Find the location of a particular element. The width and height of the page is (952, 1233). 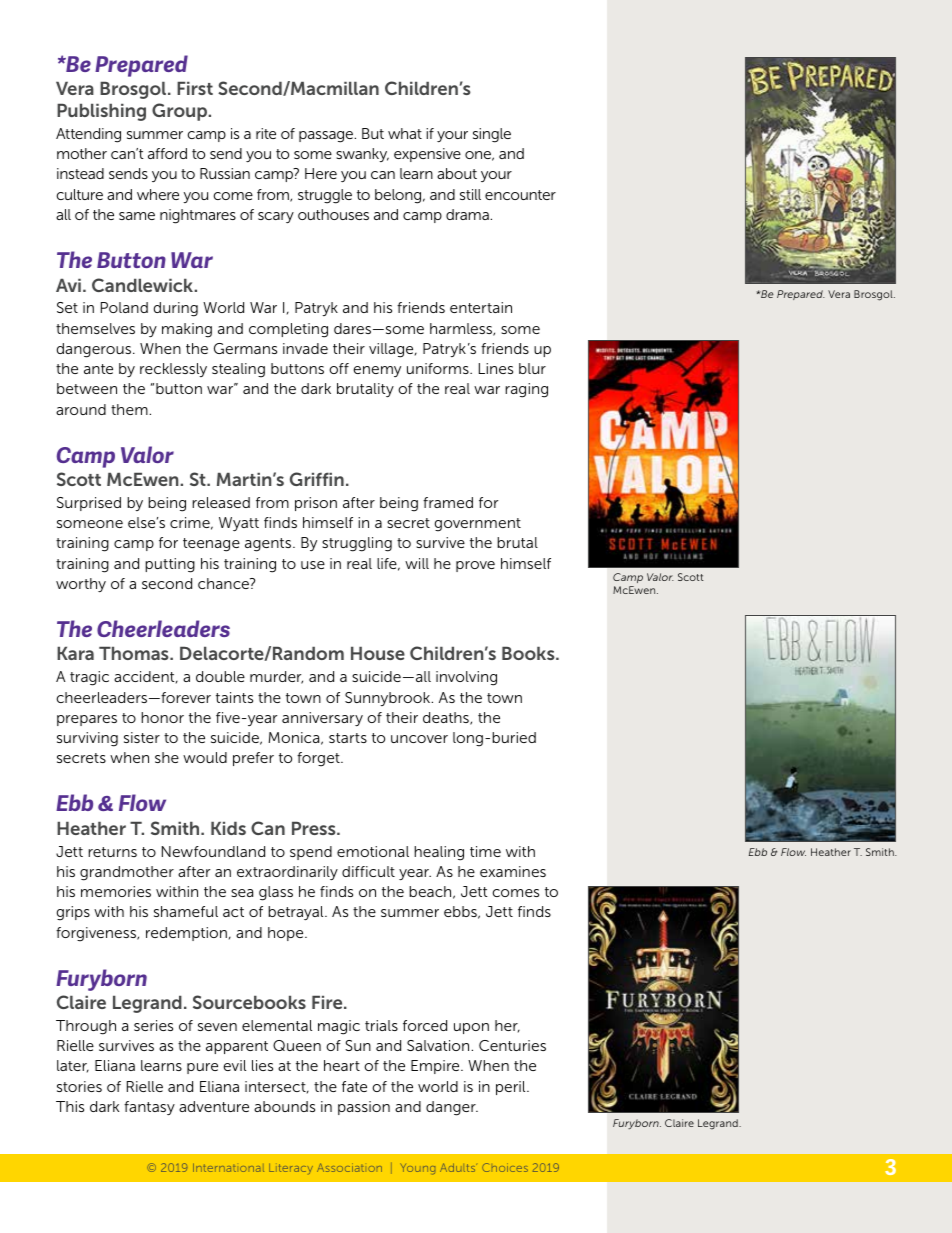

extraordinarily is located at coordinates (287, 873).
